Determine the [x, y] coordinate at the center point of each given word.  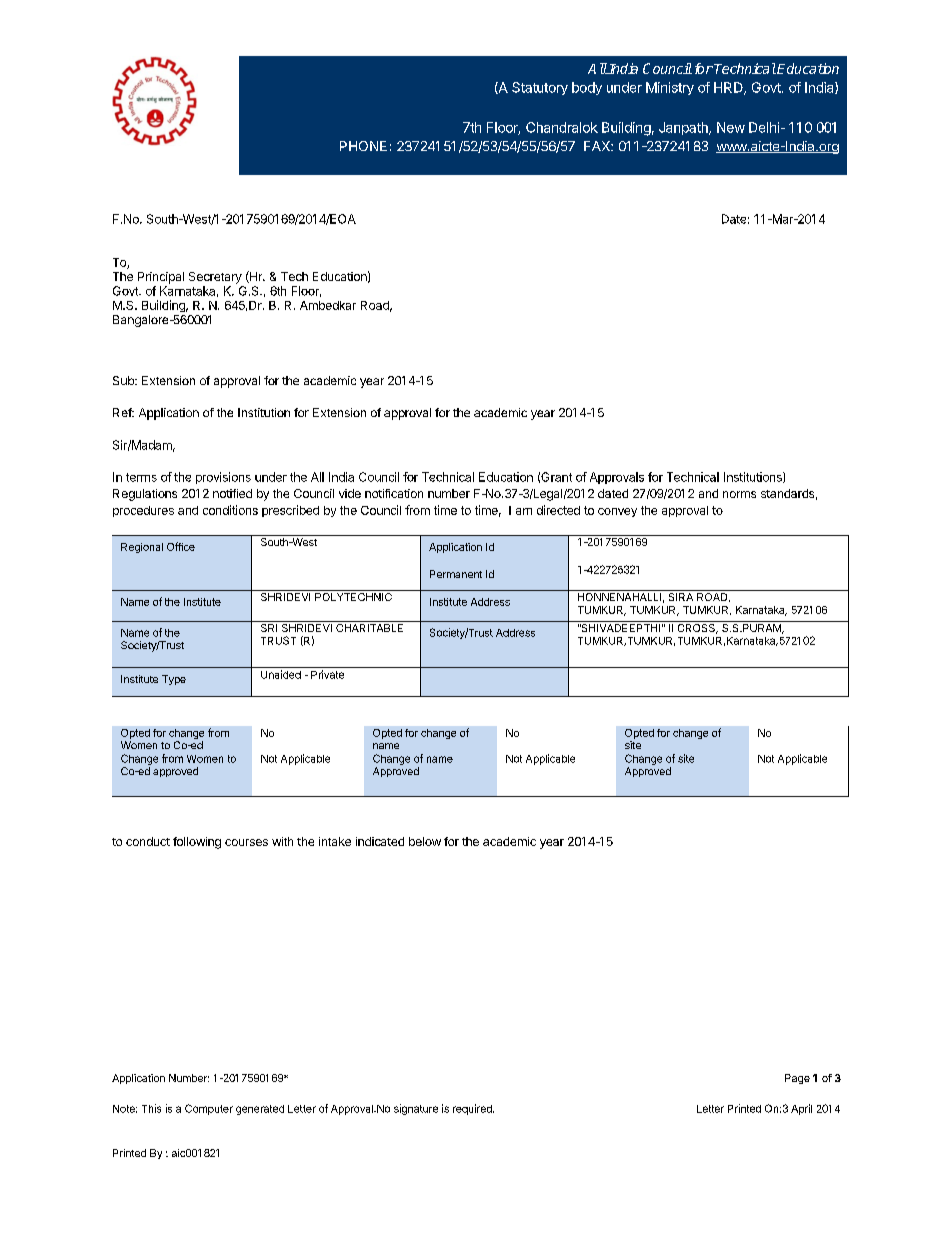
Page [797, 1079]
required [473, 1109]
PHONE [363, 146]
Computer [209, 1109]
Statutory [540, 88]
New [731, 127]
